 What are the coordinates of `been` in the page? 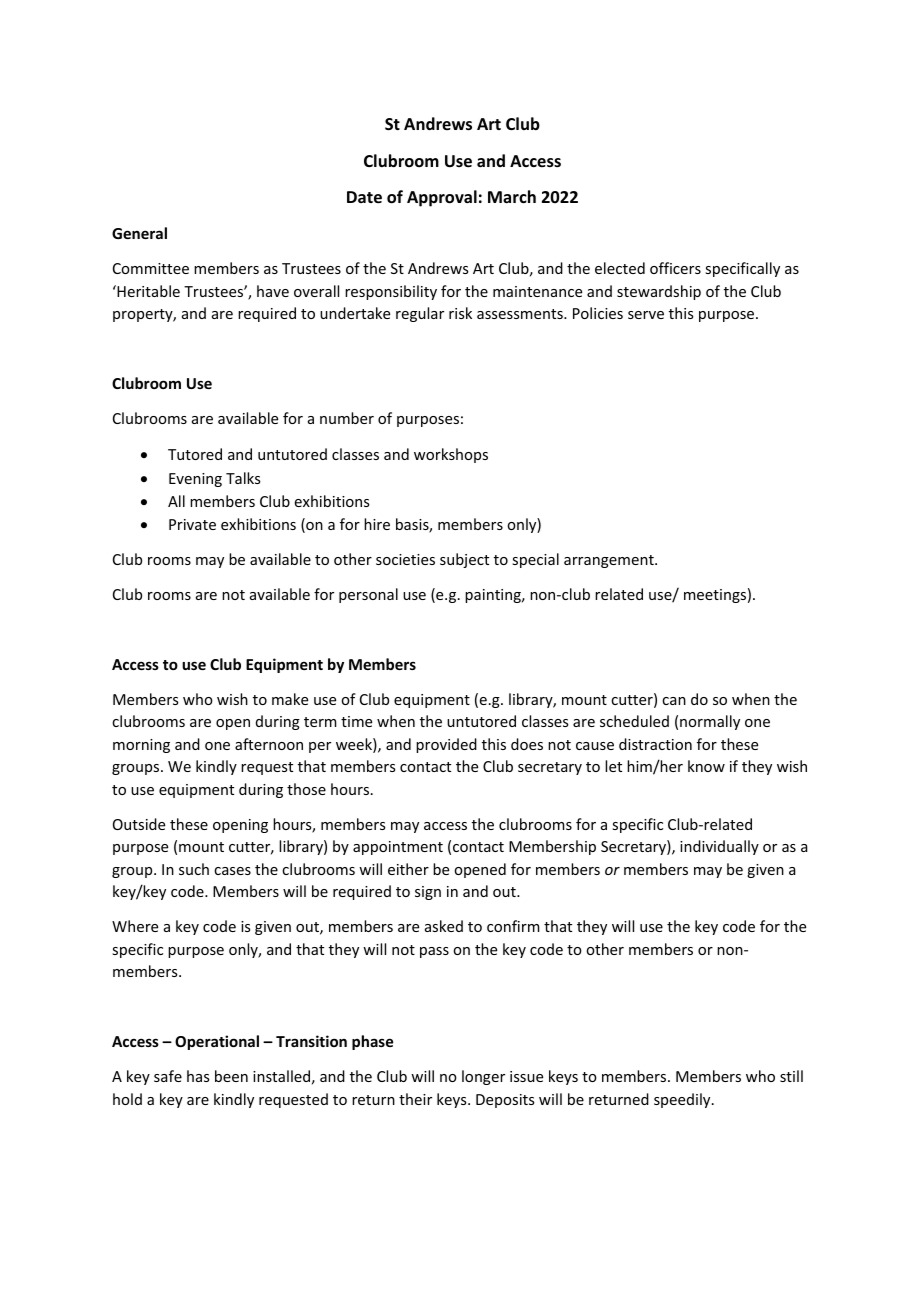 It's located at (231, 1076).
